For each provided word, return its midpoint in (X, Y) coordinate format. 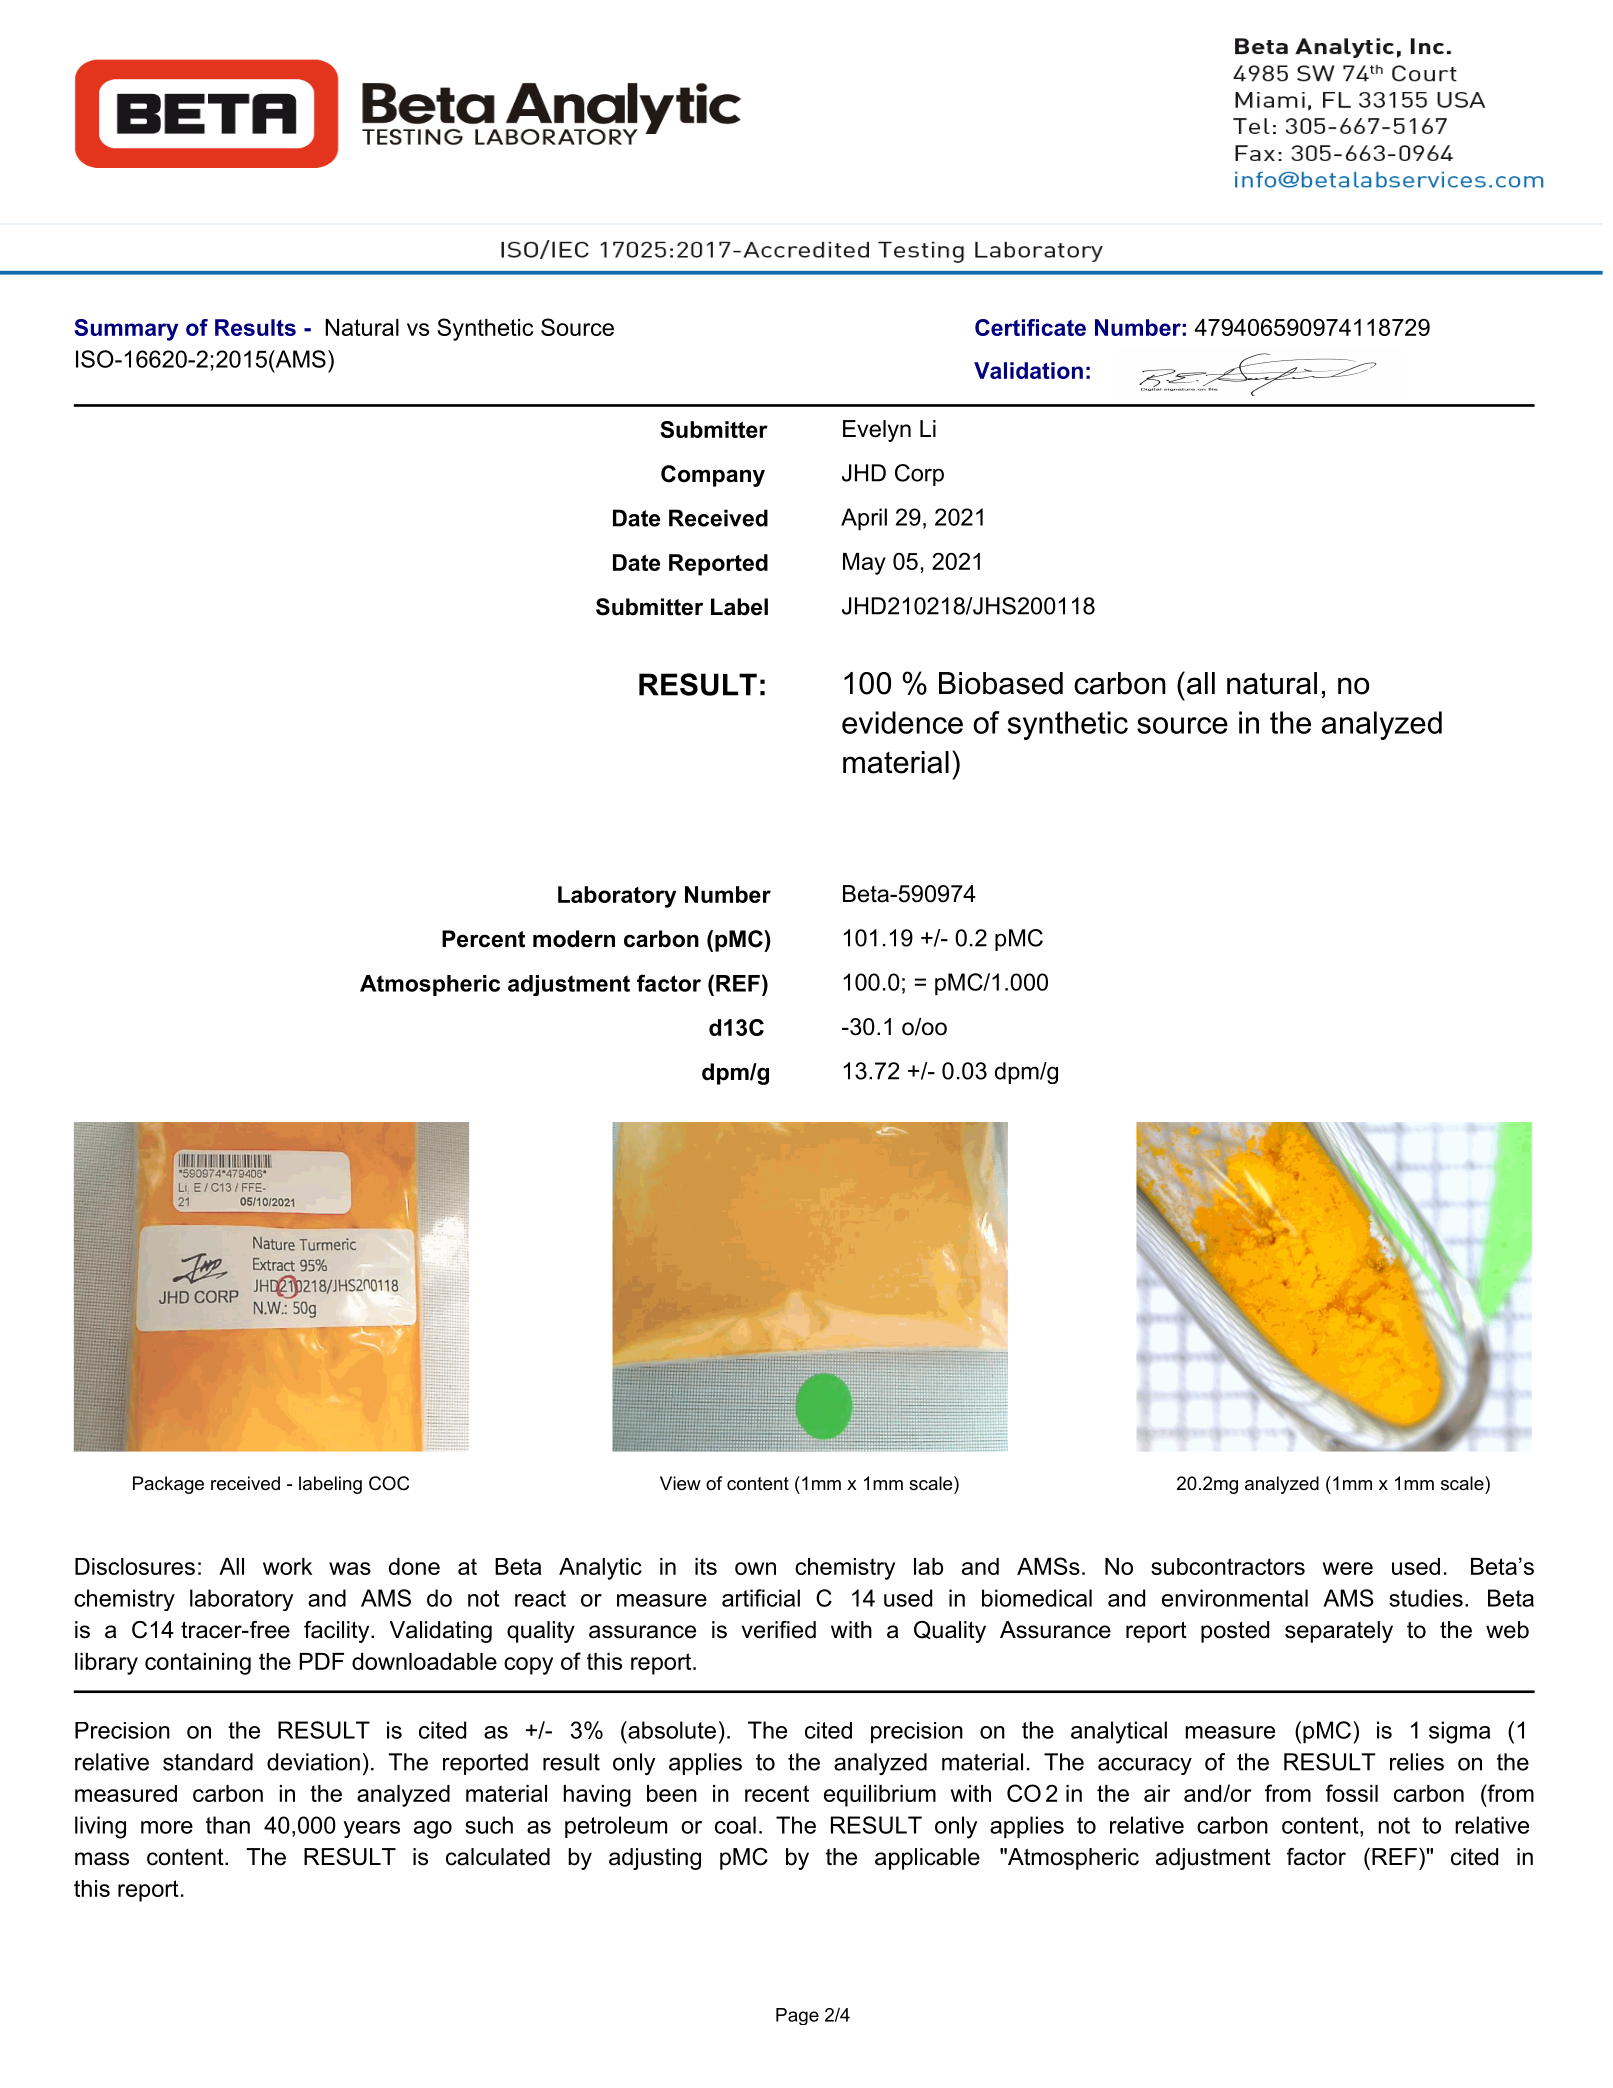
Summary (126, 330)
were (1348, 1568)
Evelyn (877, 431)
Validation (1028, 370)
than (228, 1825)
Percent (483, 939)
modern (574, 939)
